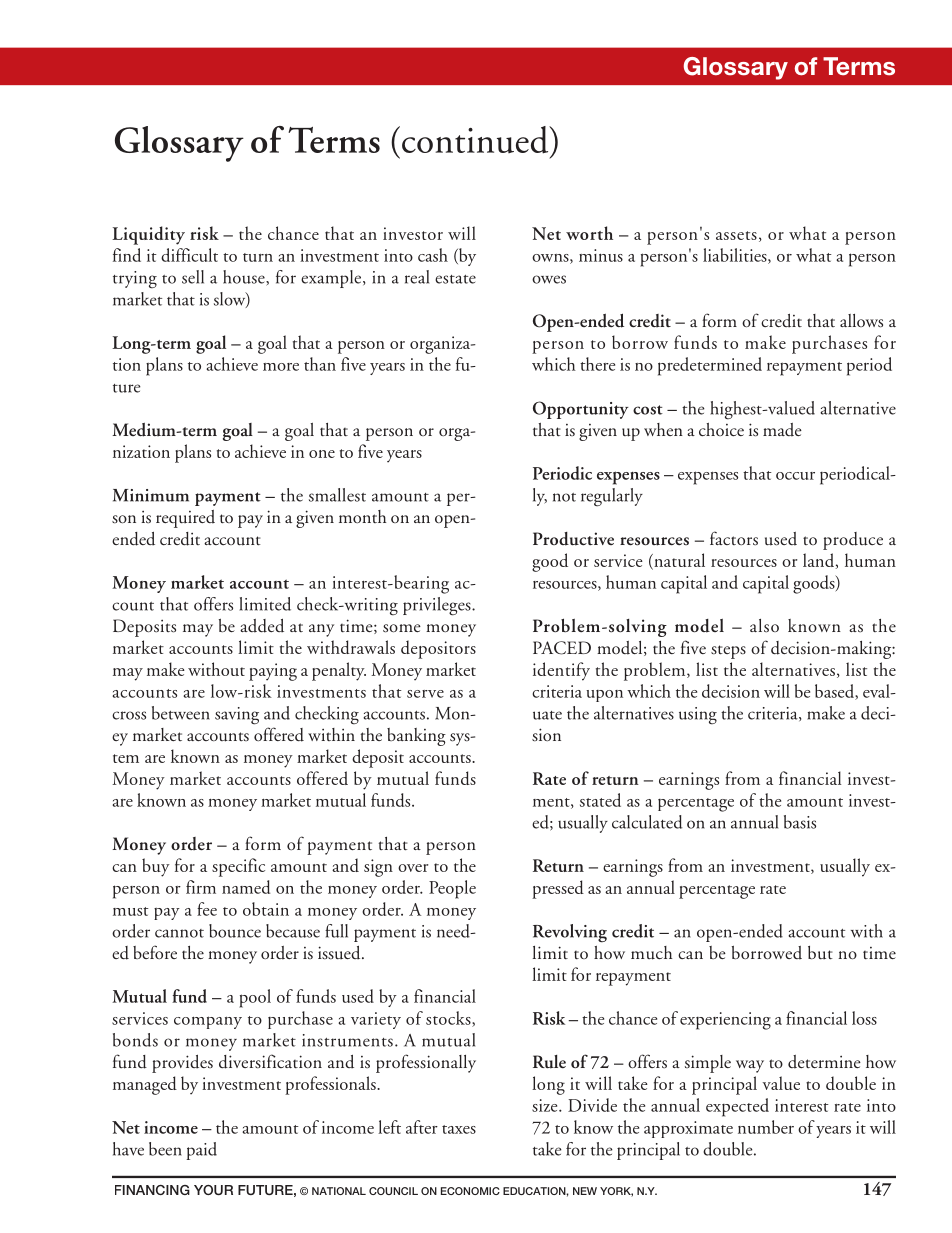  What do you see at coordinates (470, 1191) in the screenshot?
I see `ECONOMIC` at bounding box center [470, 1191].
